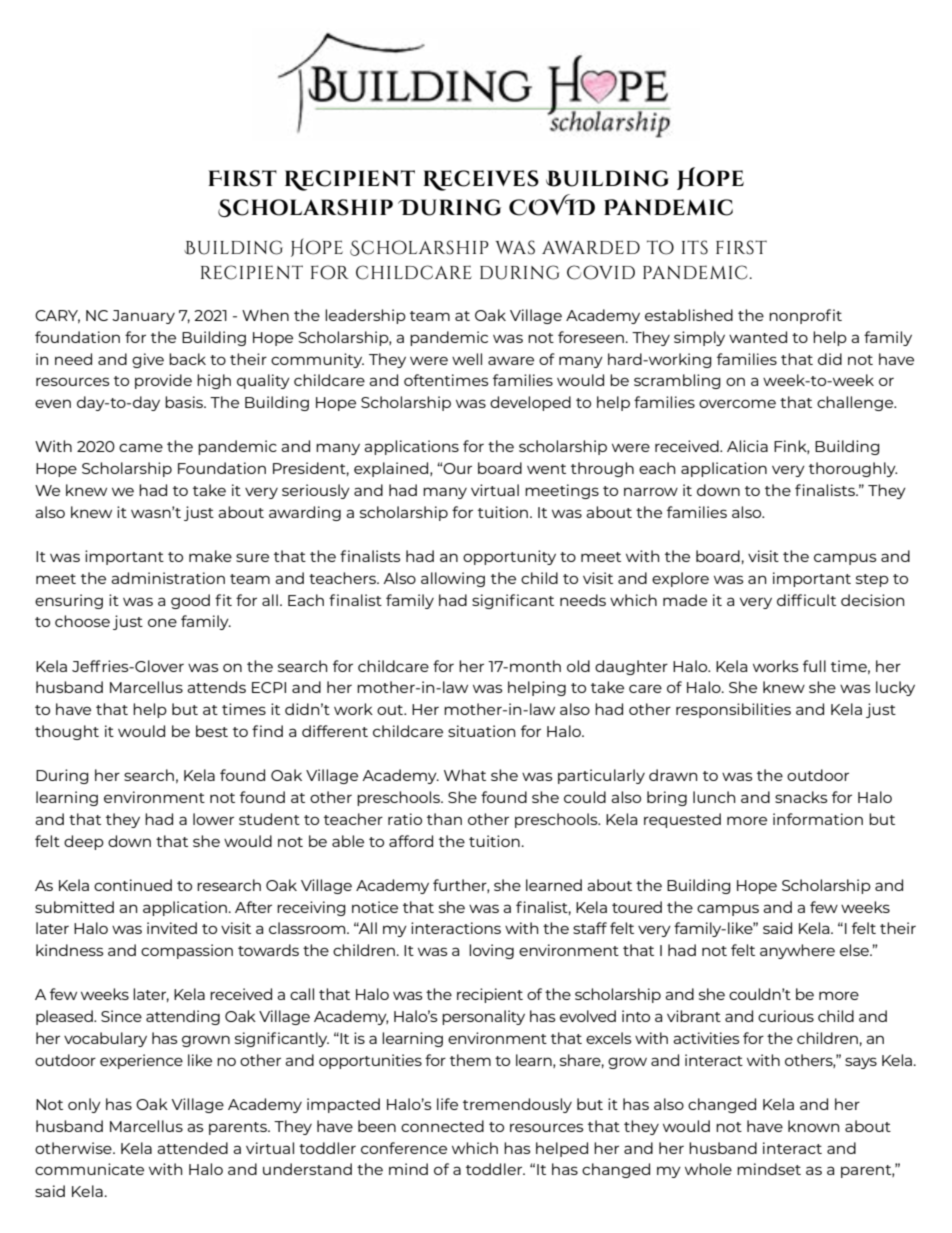  Describe the element at coordinates (481, 180) in the page. I see `Receives` at that location.
